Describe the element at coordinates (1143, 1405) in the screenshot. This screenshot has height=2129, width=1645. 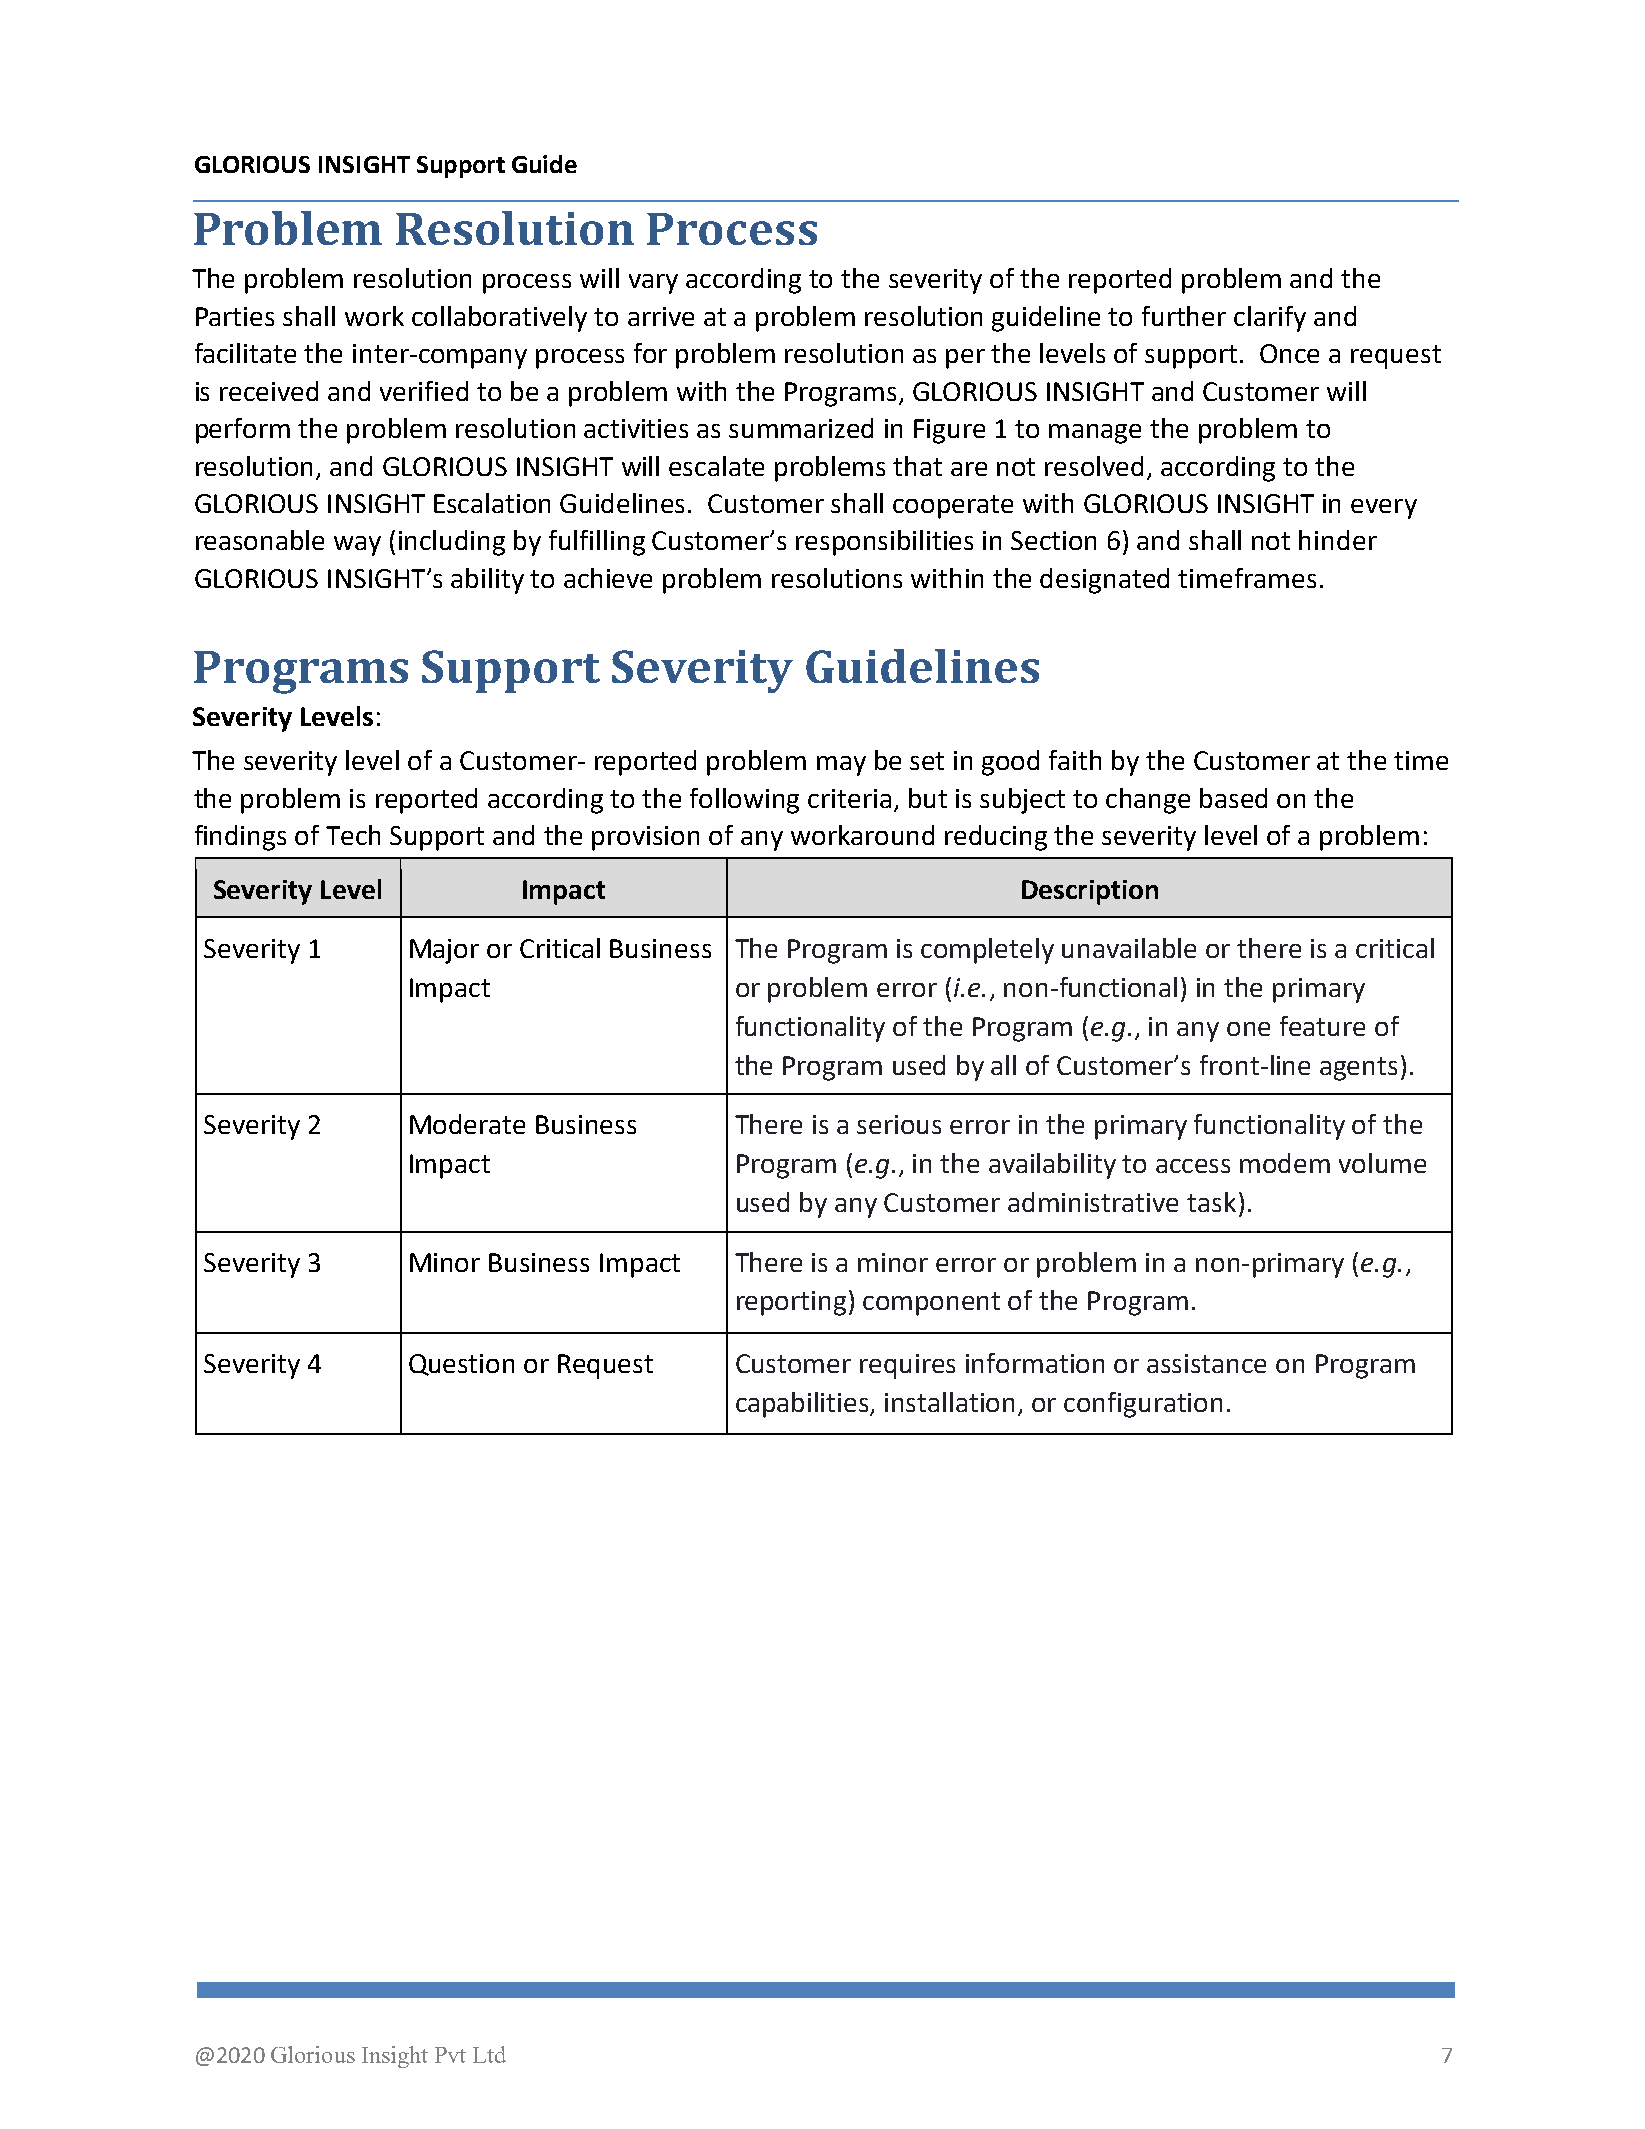
I see `configuration` at that location.
